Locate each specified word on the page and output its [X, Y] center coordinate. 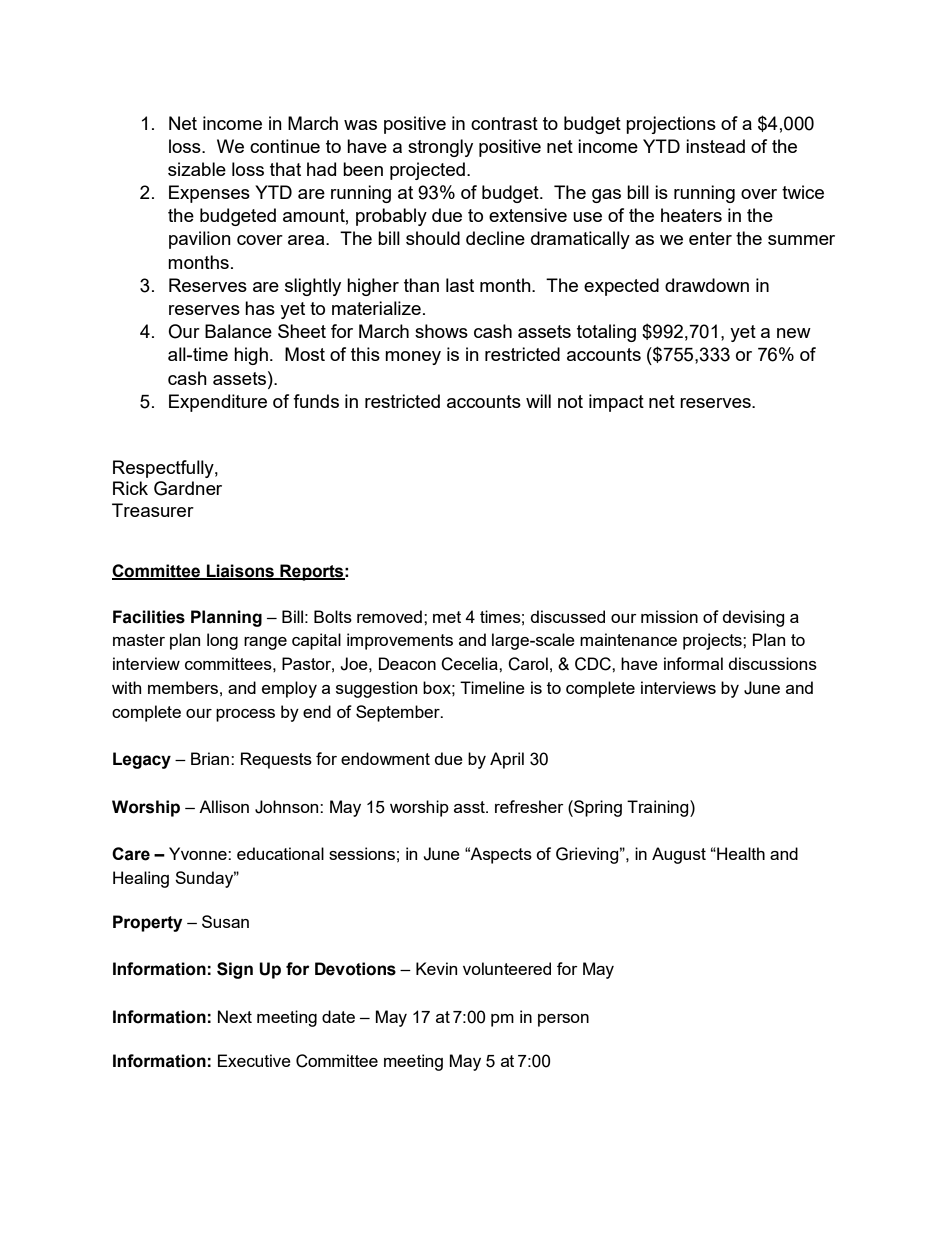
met [447, 617]
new [794, 333]
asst [470, 807]
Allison [224, 806]
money [413, 358]
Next [235, 1016]
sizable [197, 169]
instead [715, 146]
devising [754, 618]
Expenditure [218, 403]
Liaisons [240, 571]
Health [740, 853]
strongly [440, 148]
